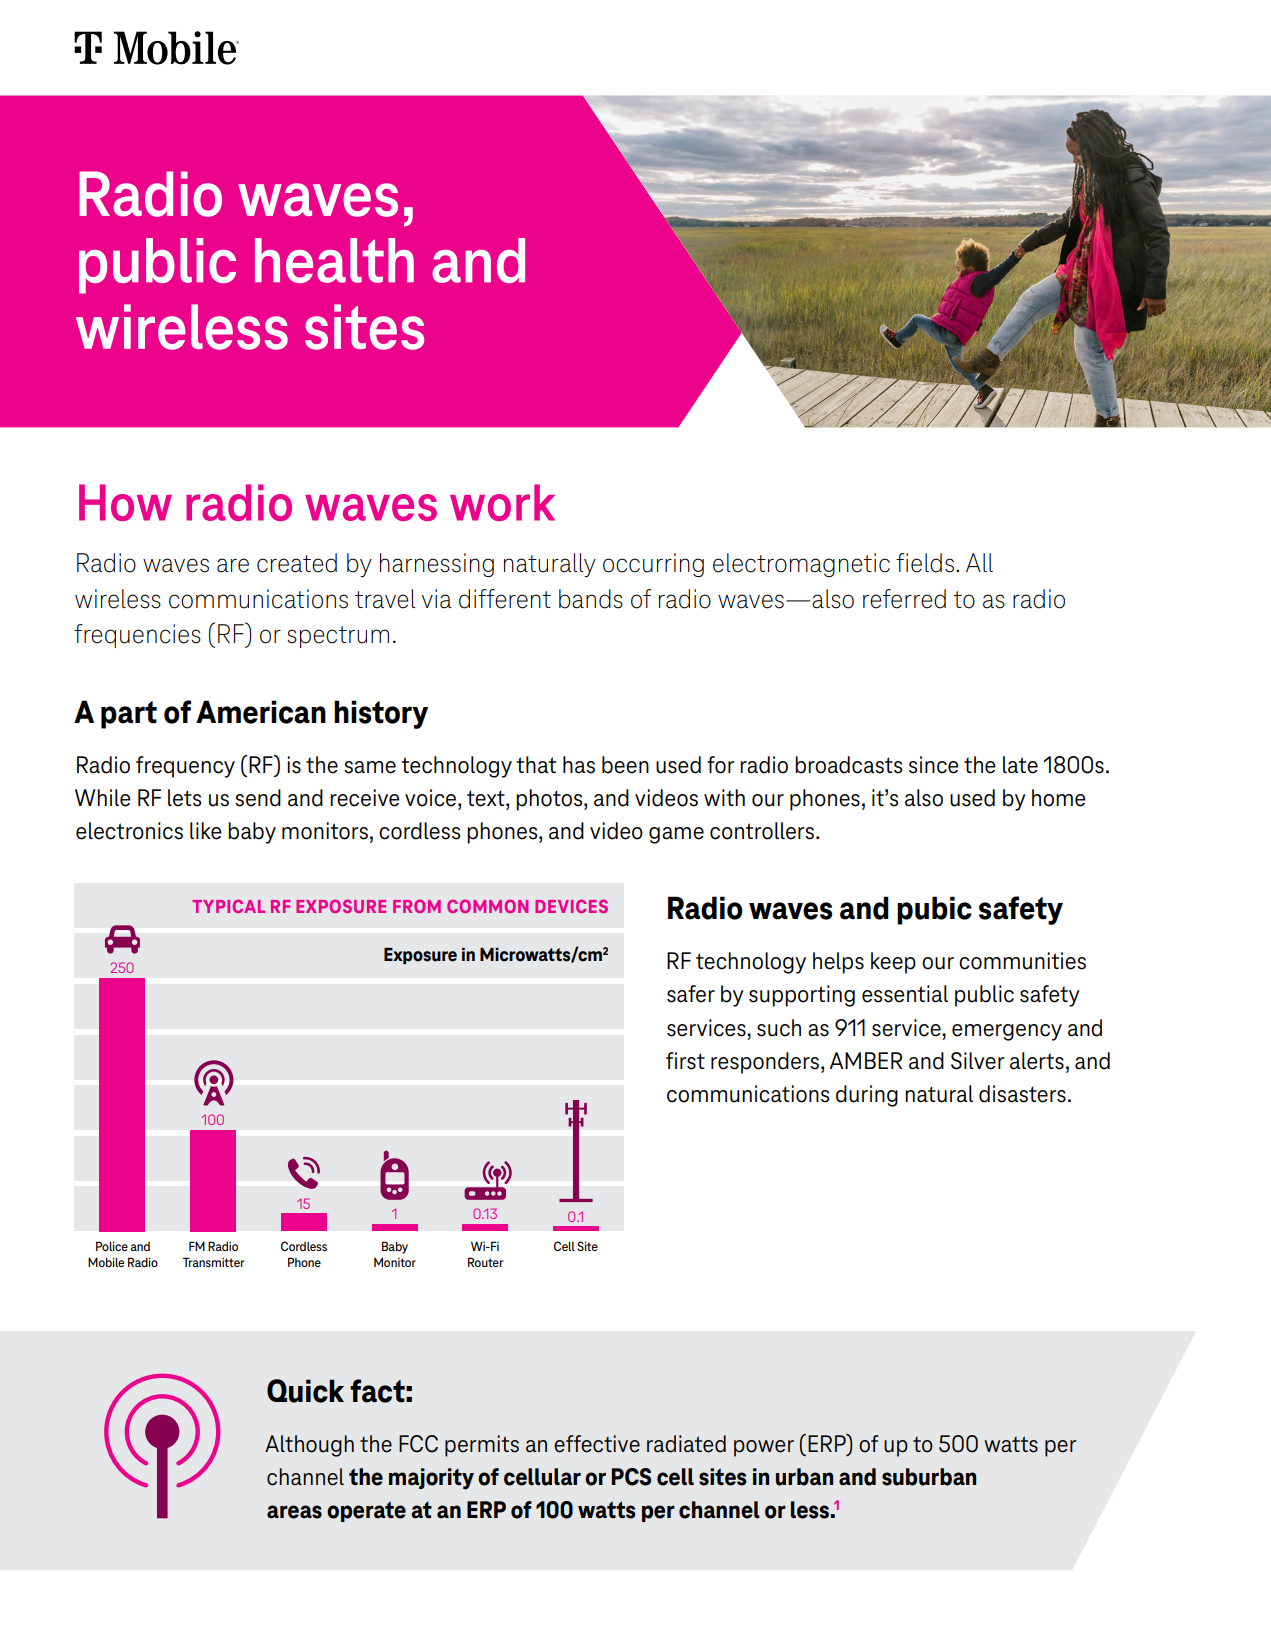 The width and height of the image is (1271, 1645). What do you see at coordinates (261, 712) in the image?
I see `American` at bounding box center [261, 712].
